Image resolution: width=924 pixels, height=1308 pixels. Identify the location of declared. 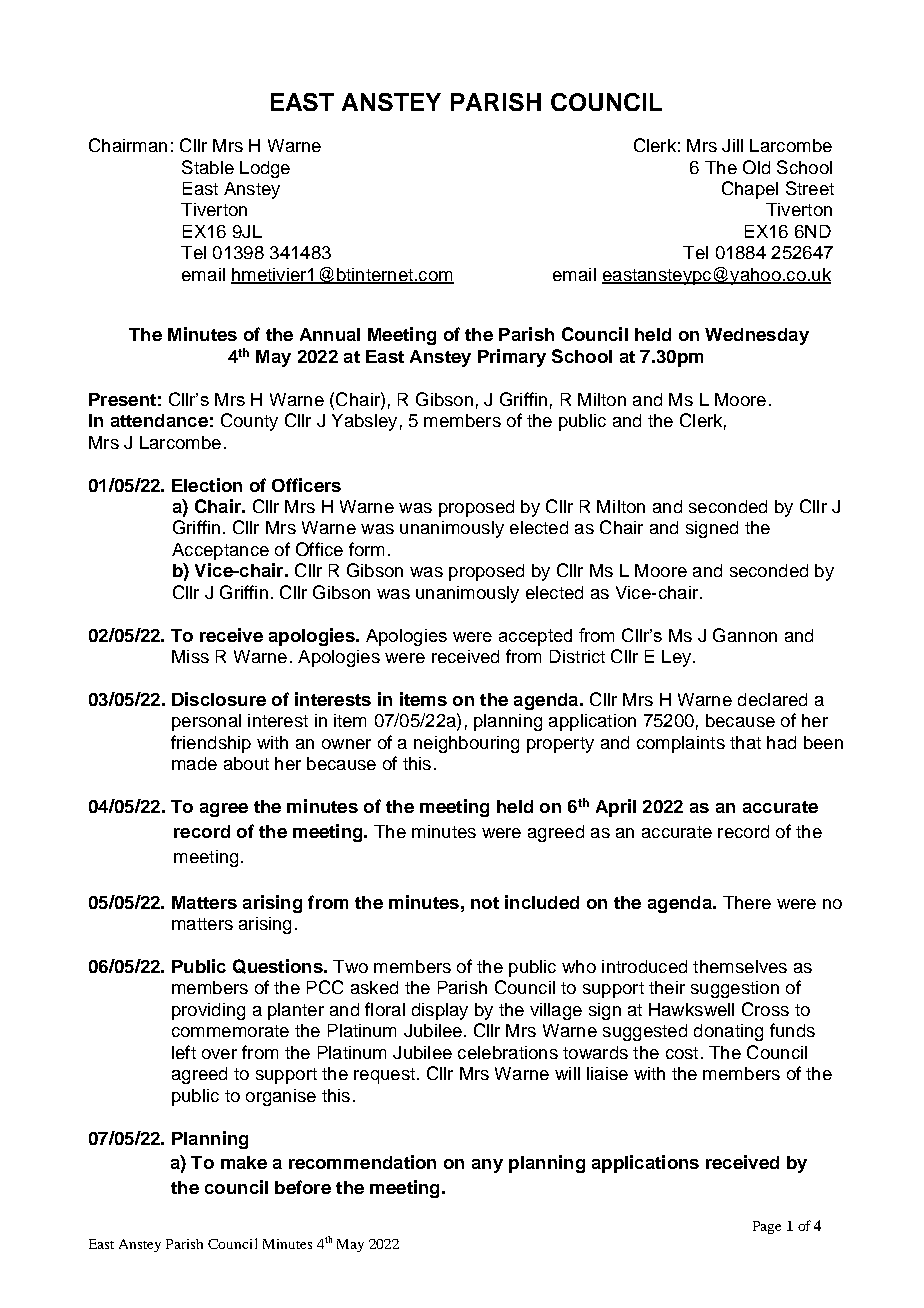
(772, 699).
